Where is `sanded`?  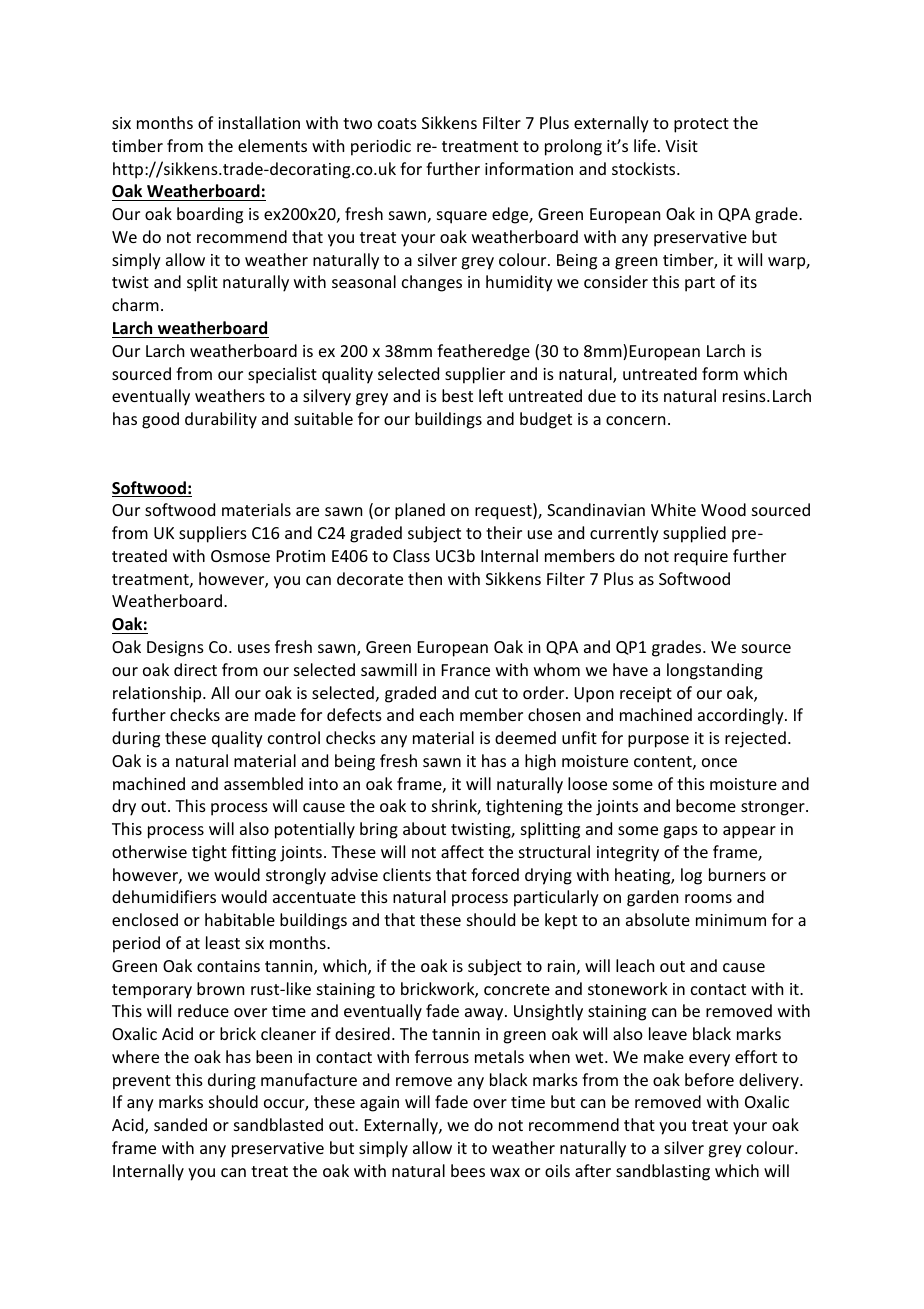 sanded is located at coordinates (180, 1124).
